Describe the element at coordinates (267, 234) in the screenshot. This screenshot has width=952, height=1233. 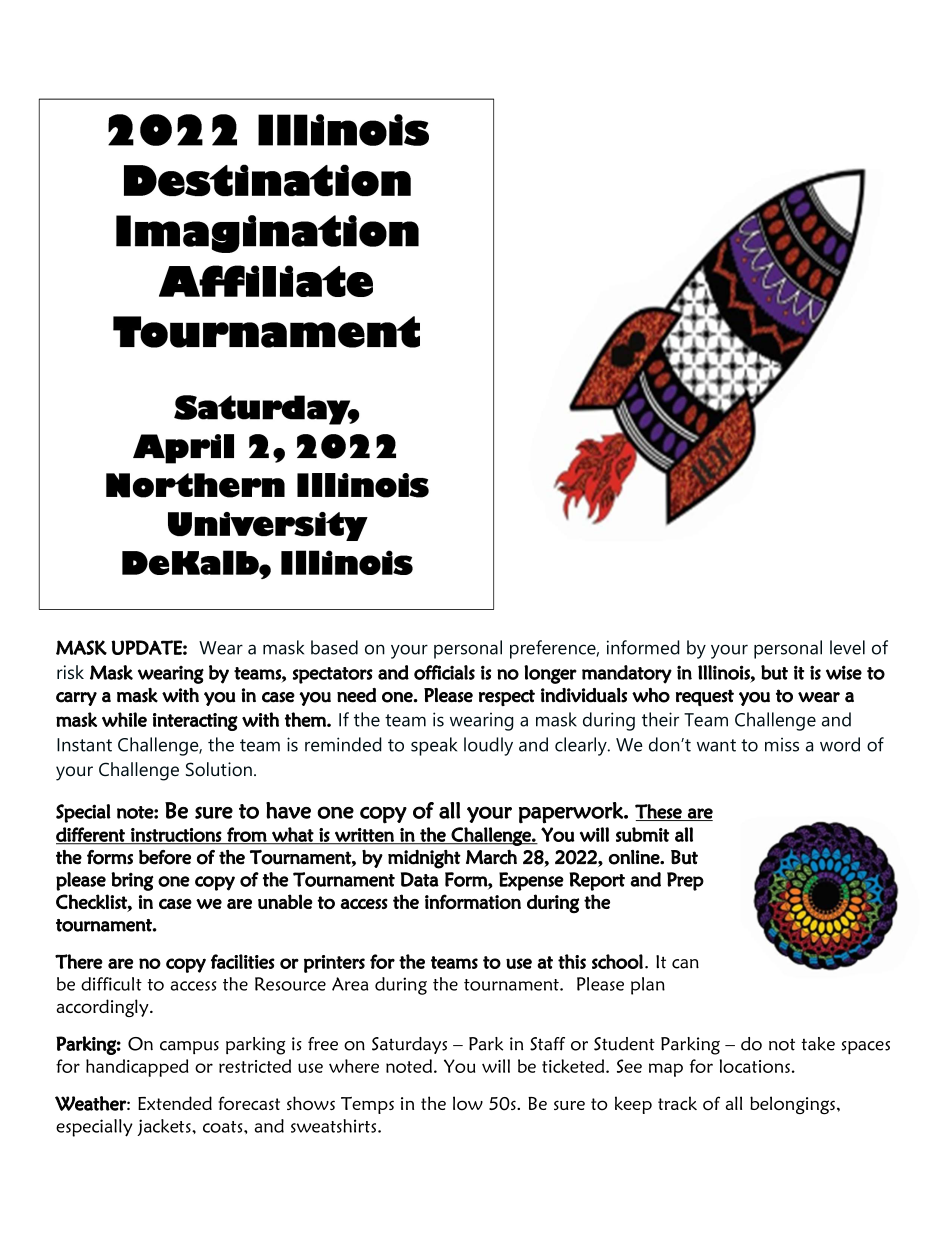
I see `Imagination` at that location.
